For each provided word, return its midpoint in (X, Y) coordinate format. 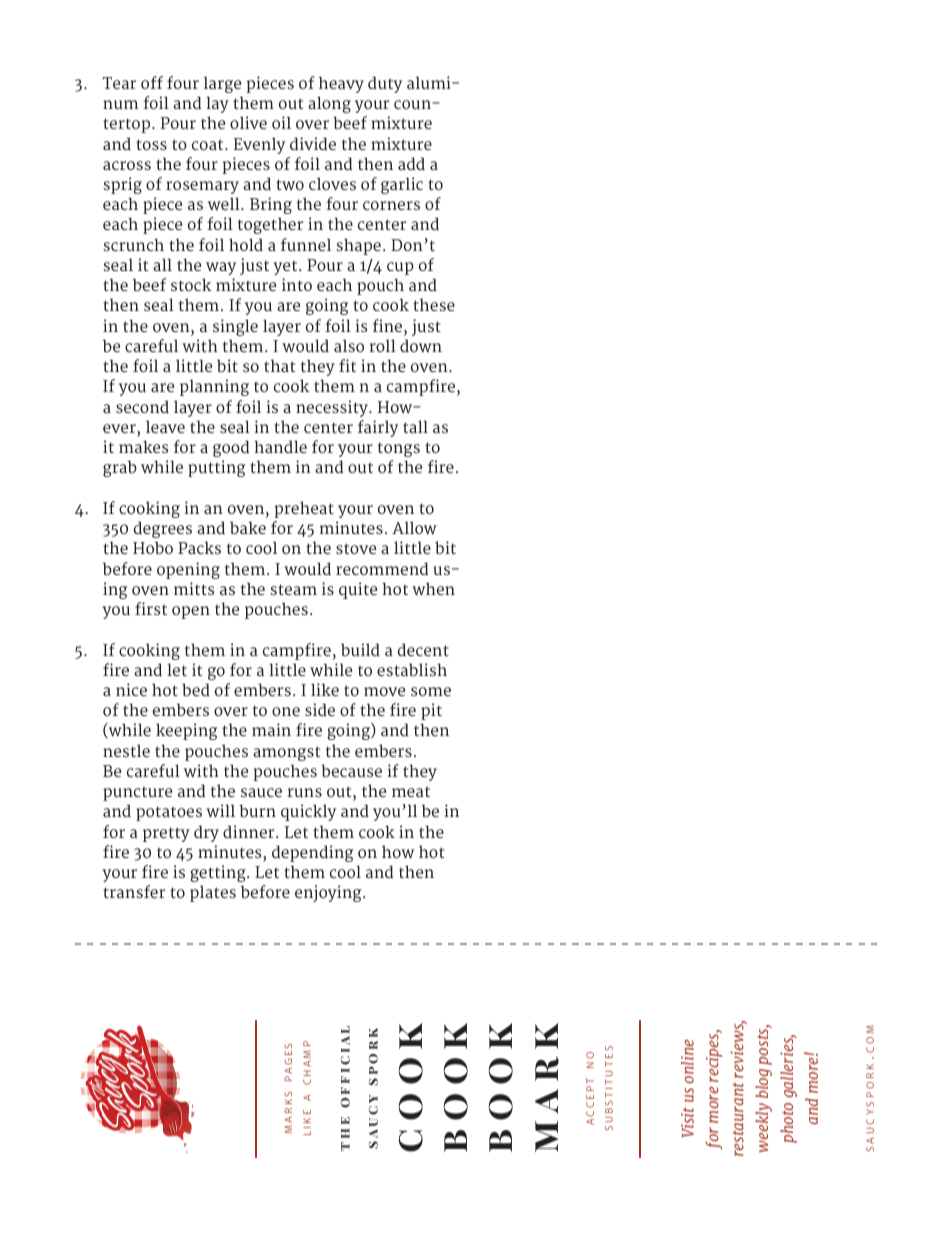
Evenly (259, 145)
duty (385, 84)
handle (280, 447)
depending (312, 853)
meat (411, 791)
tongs (399, 449)
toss (151, 144)
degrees (163, 529)
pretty (166, 834)
